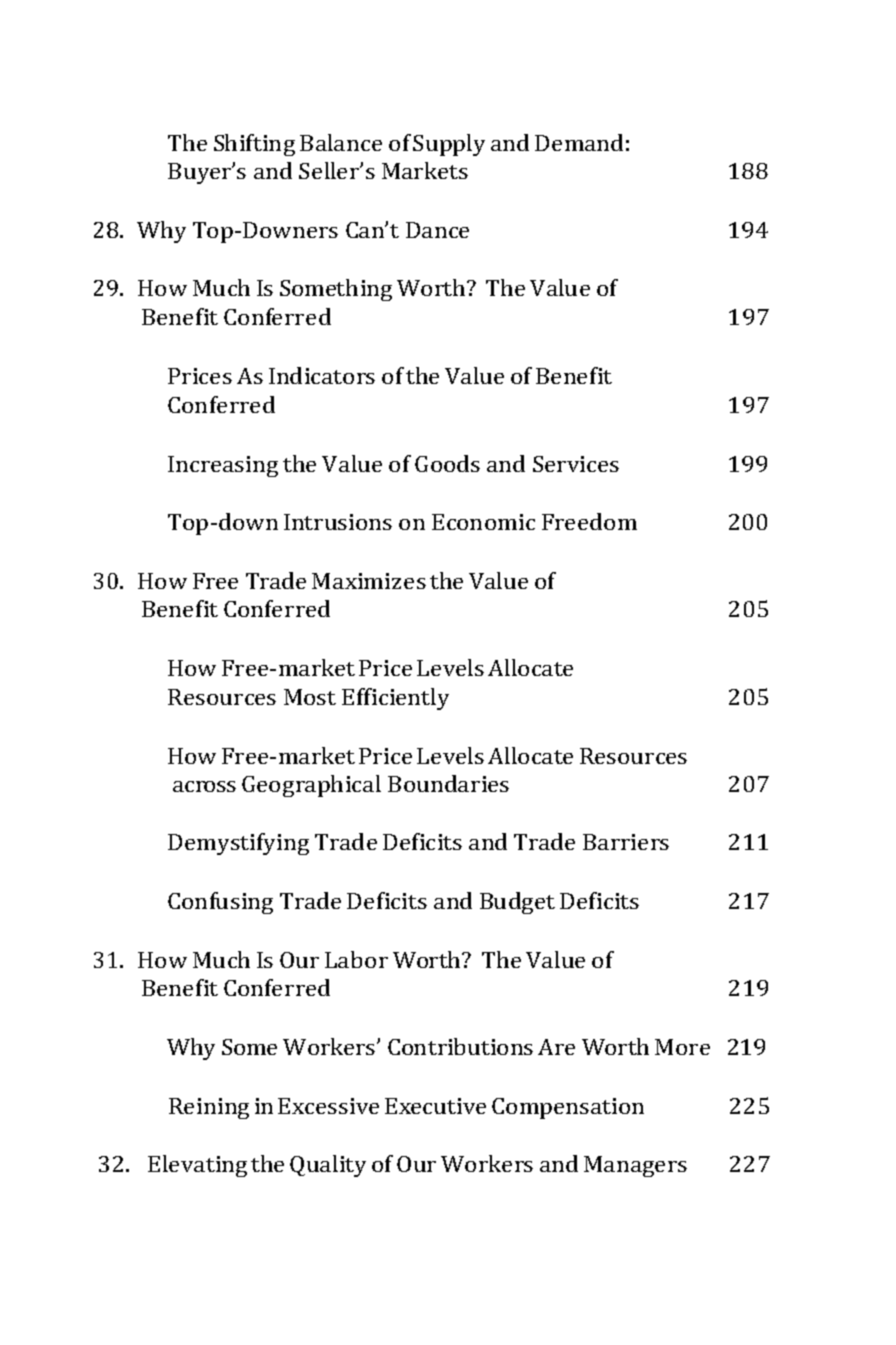  What do you see at coordinates (223, 466) in the page?
I see `Increasing` at bounding box center [223, 466].
